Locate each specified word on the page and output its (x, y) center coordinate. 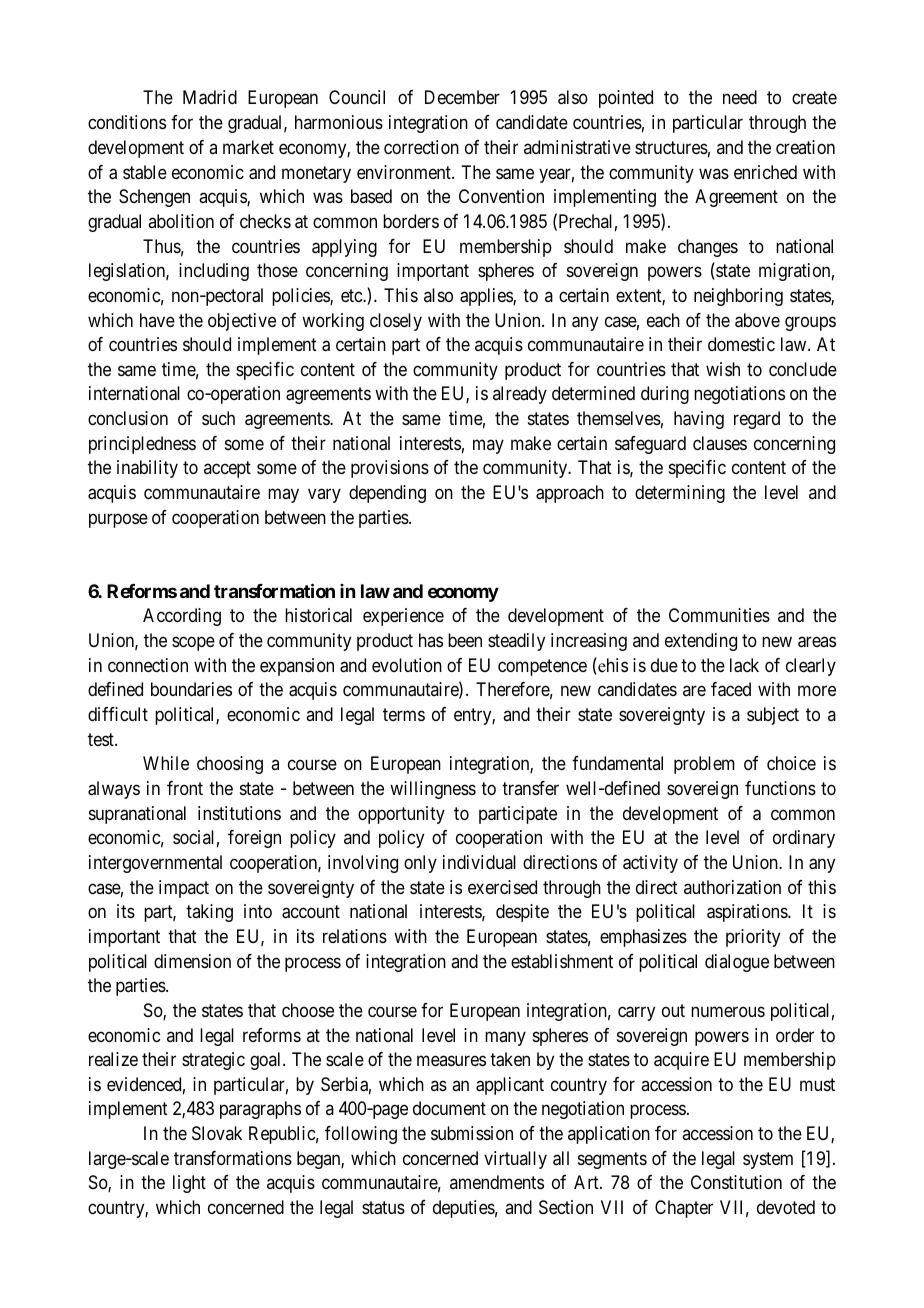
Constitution (736, 1182)
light (189, 1184)
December (462, 97)
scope (193, 644)
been (465, 640)
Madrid (210, 97)
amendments (497, 1182)
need (740, 97)
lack (744, 665)
